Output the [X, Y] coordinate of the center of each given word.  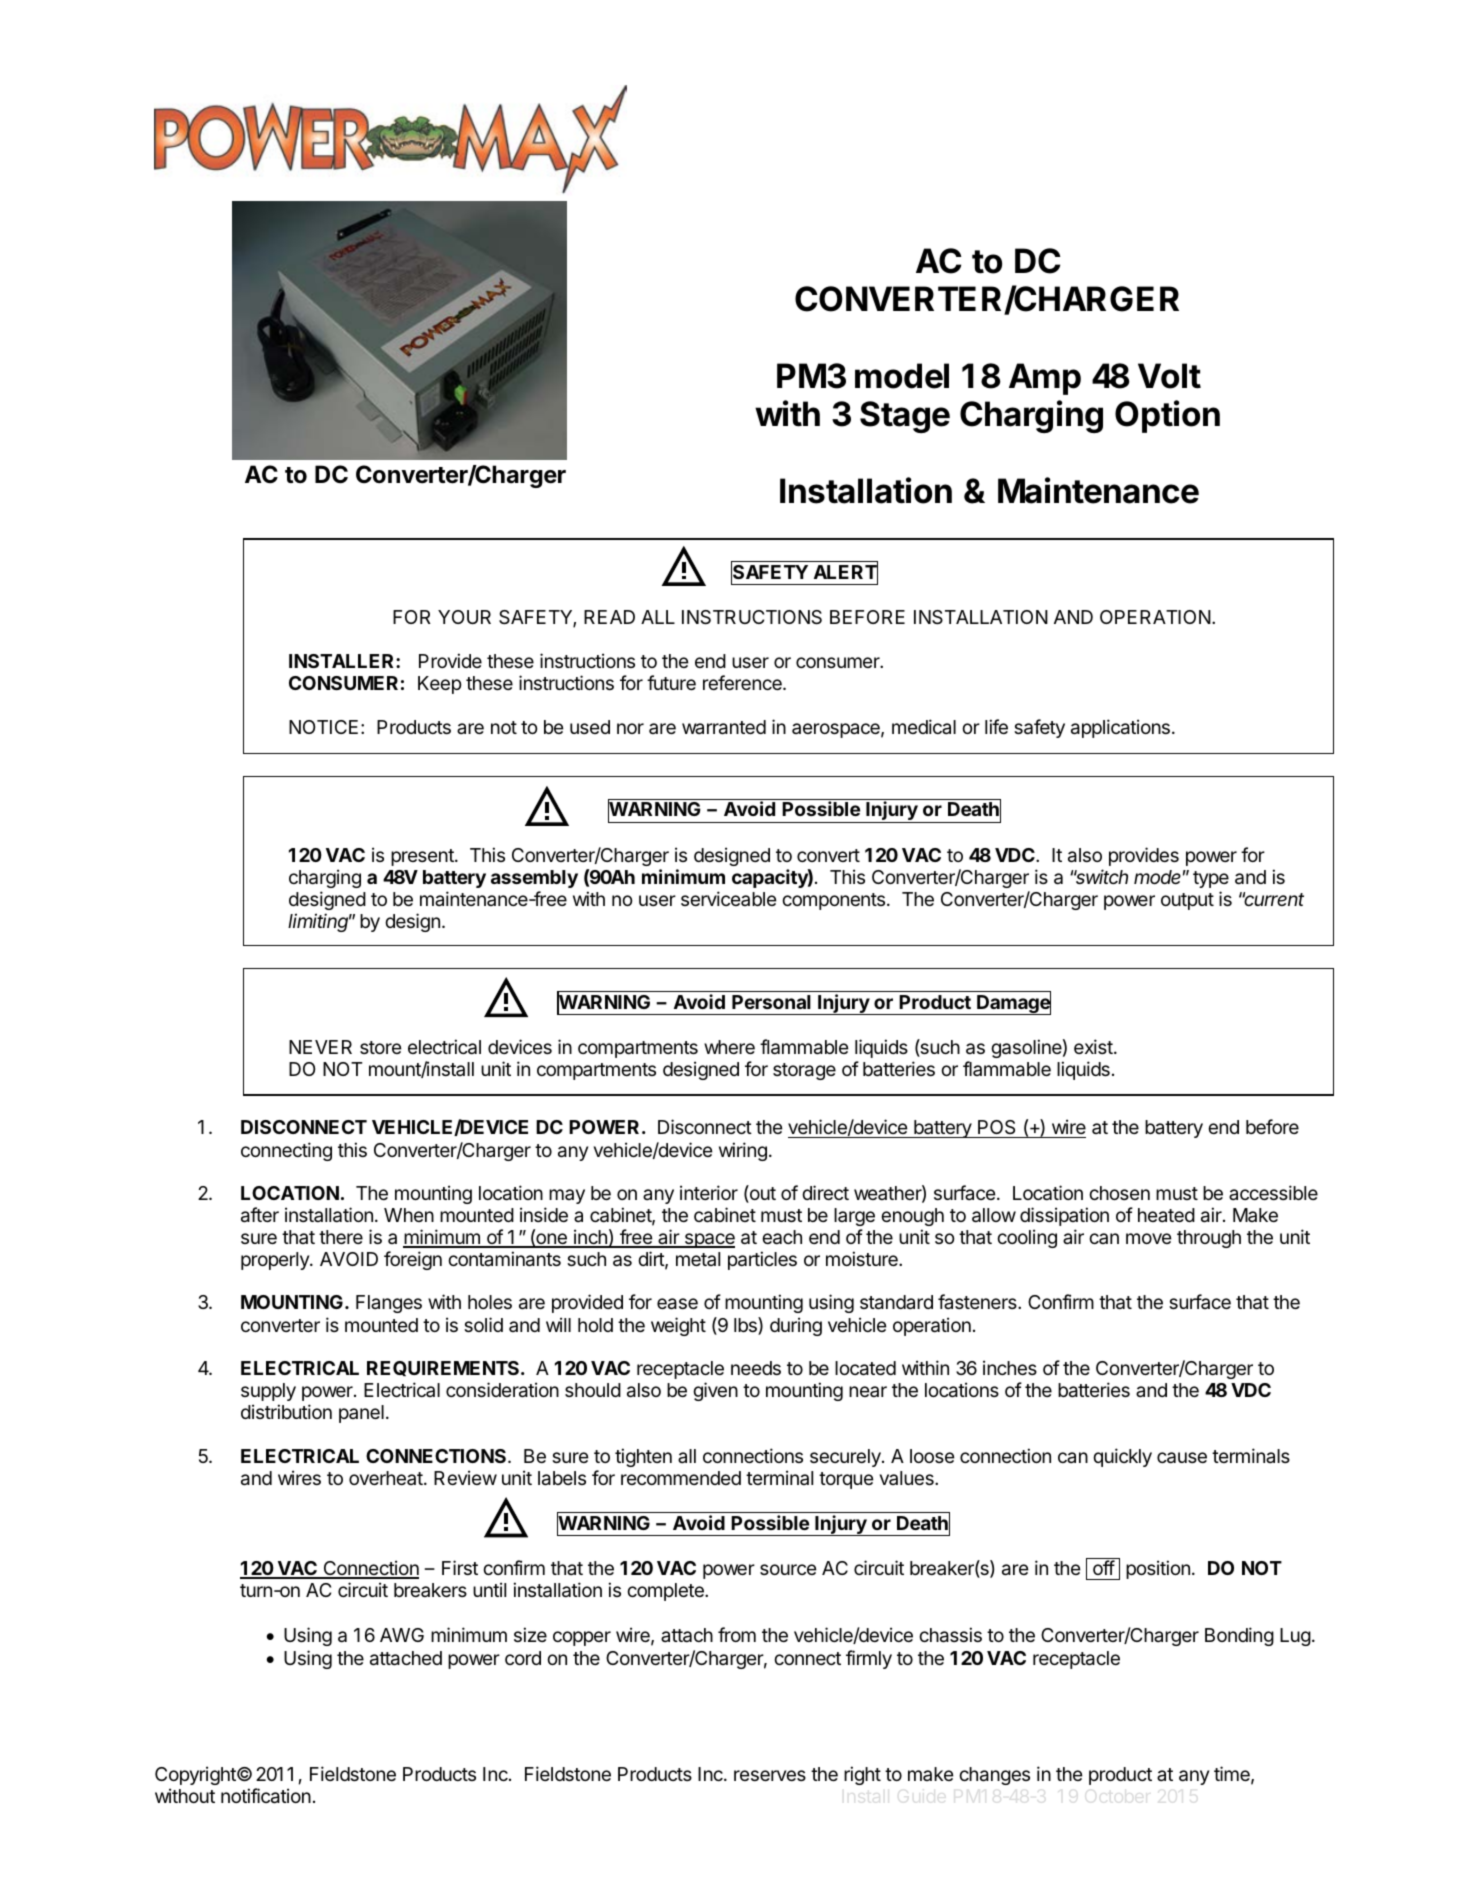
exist [1094, 1046]
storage [804, 1071]
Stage [905, 417]
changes [994, 1776]
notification [266, 1796]
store [381, 1047]
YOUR [464, 617]
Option [1167, 416]
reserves [770, 1775]
